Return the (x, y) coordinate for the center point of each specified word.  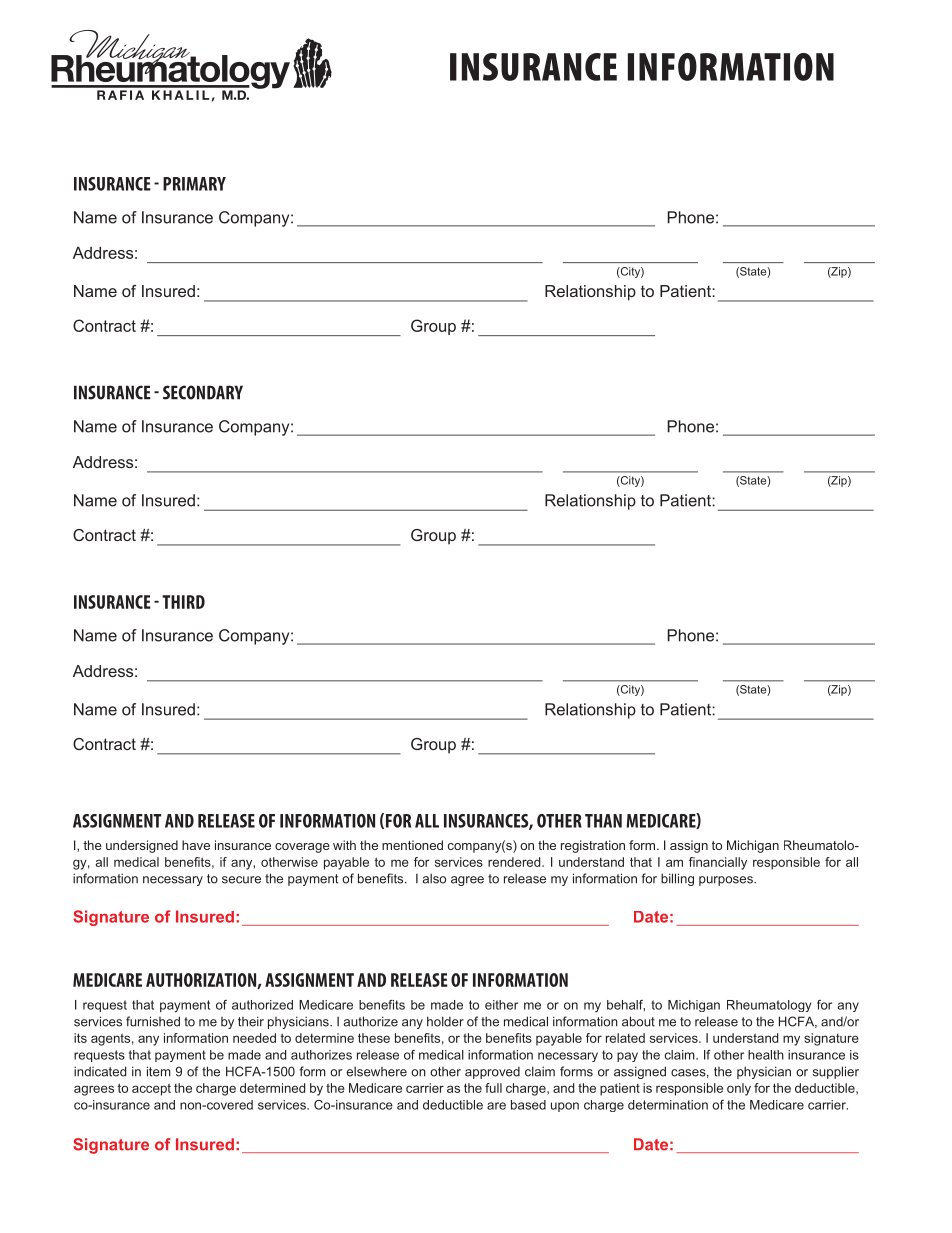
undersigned (142, 846)
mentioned (412, 845)
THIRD (183, 602)
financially (718, 863)
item (159, 1071)
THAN (603, 821)
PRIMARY (194, 184)
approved (492, 1073)
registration (593, 846)
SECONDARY (203, 392)
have (196, 845)
